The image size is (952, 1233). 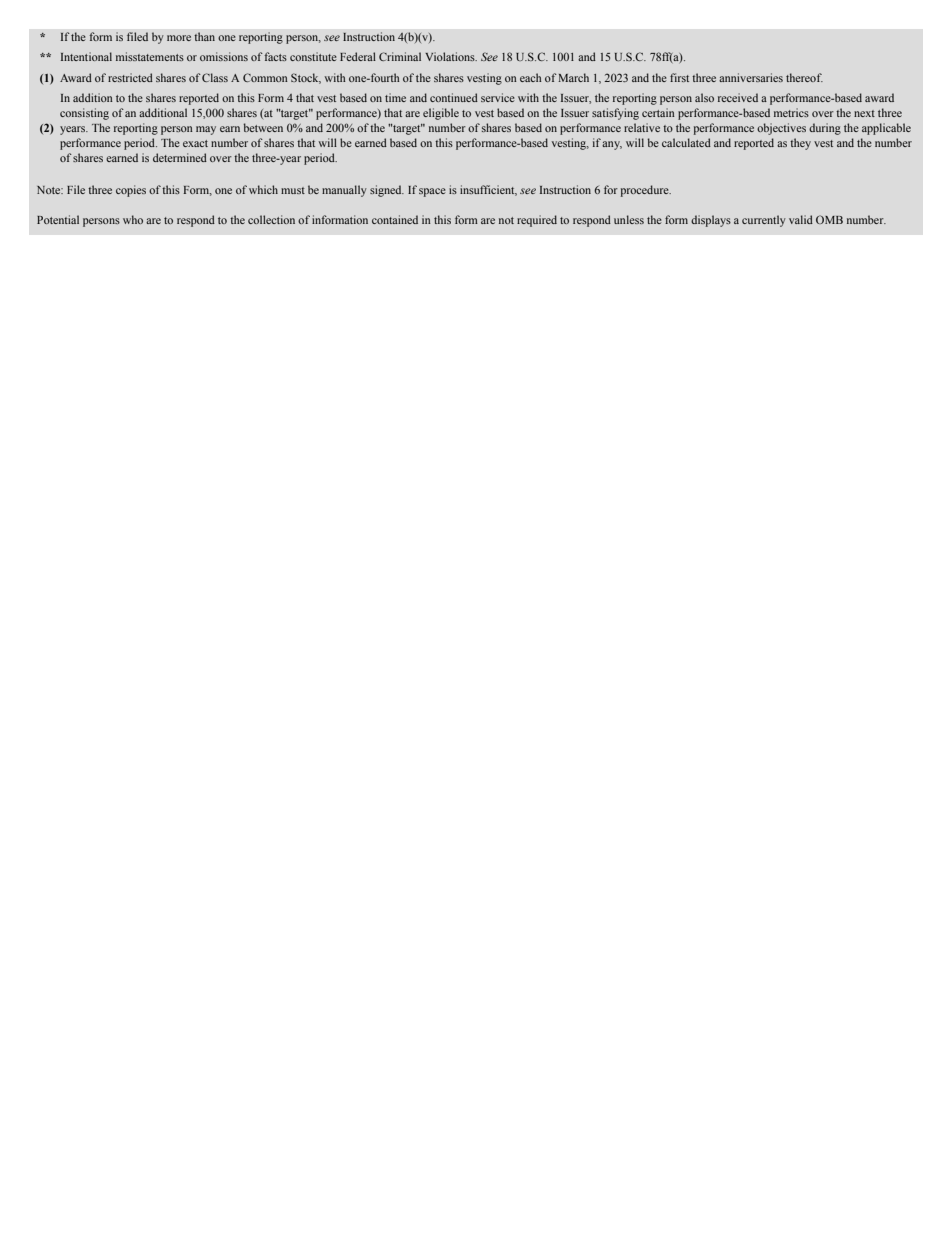 I want to click on objectives, so click(x=781, y=129).
